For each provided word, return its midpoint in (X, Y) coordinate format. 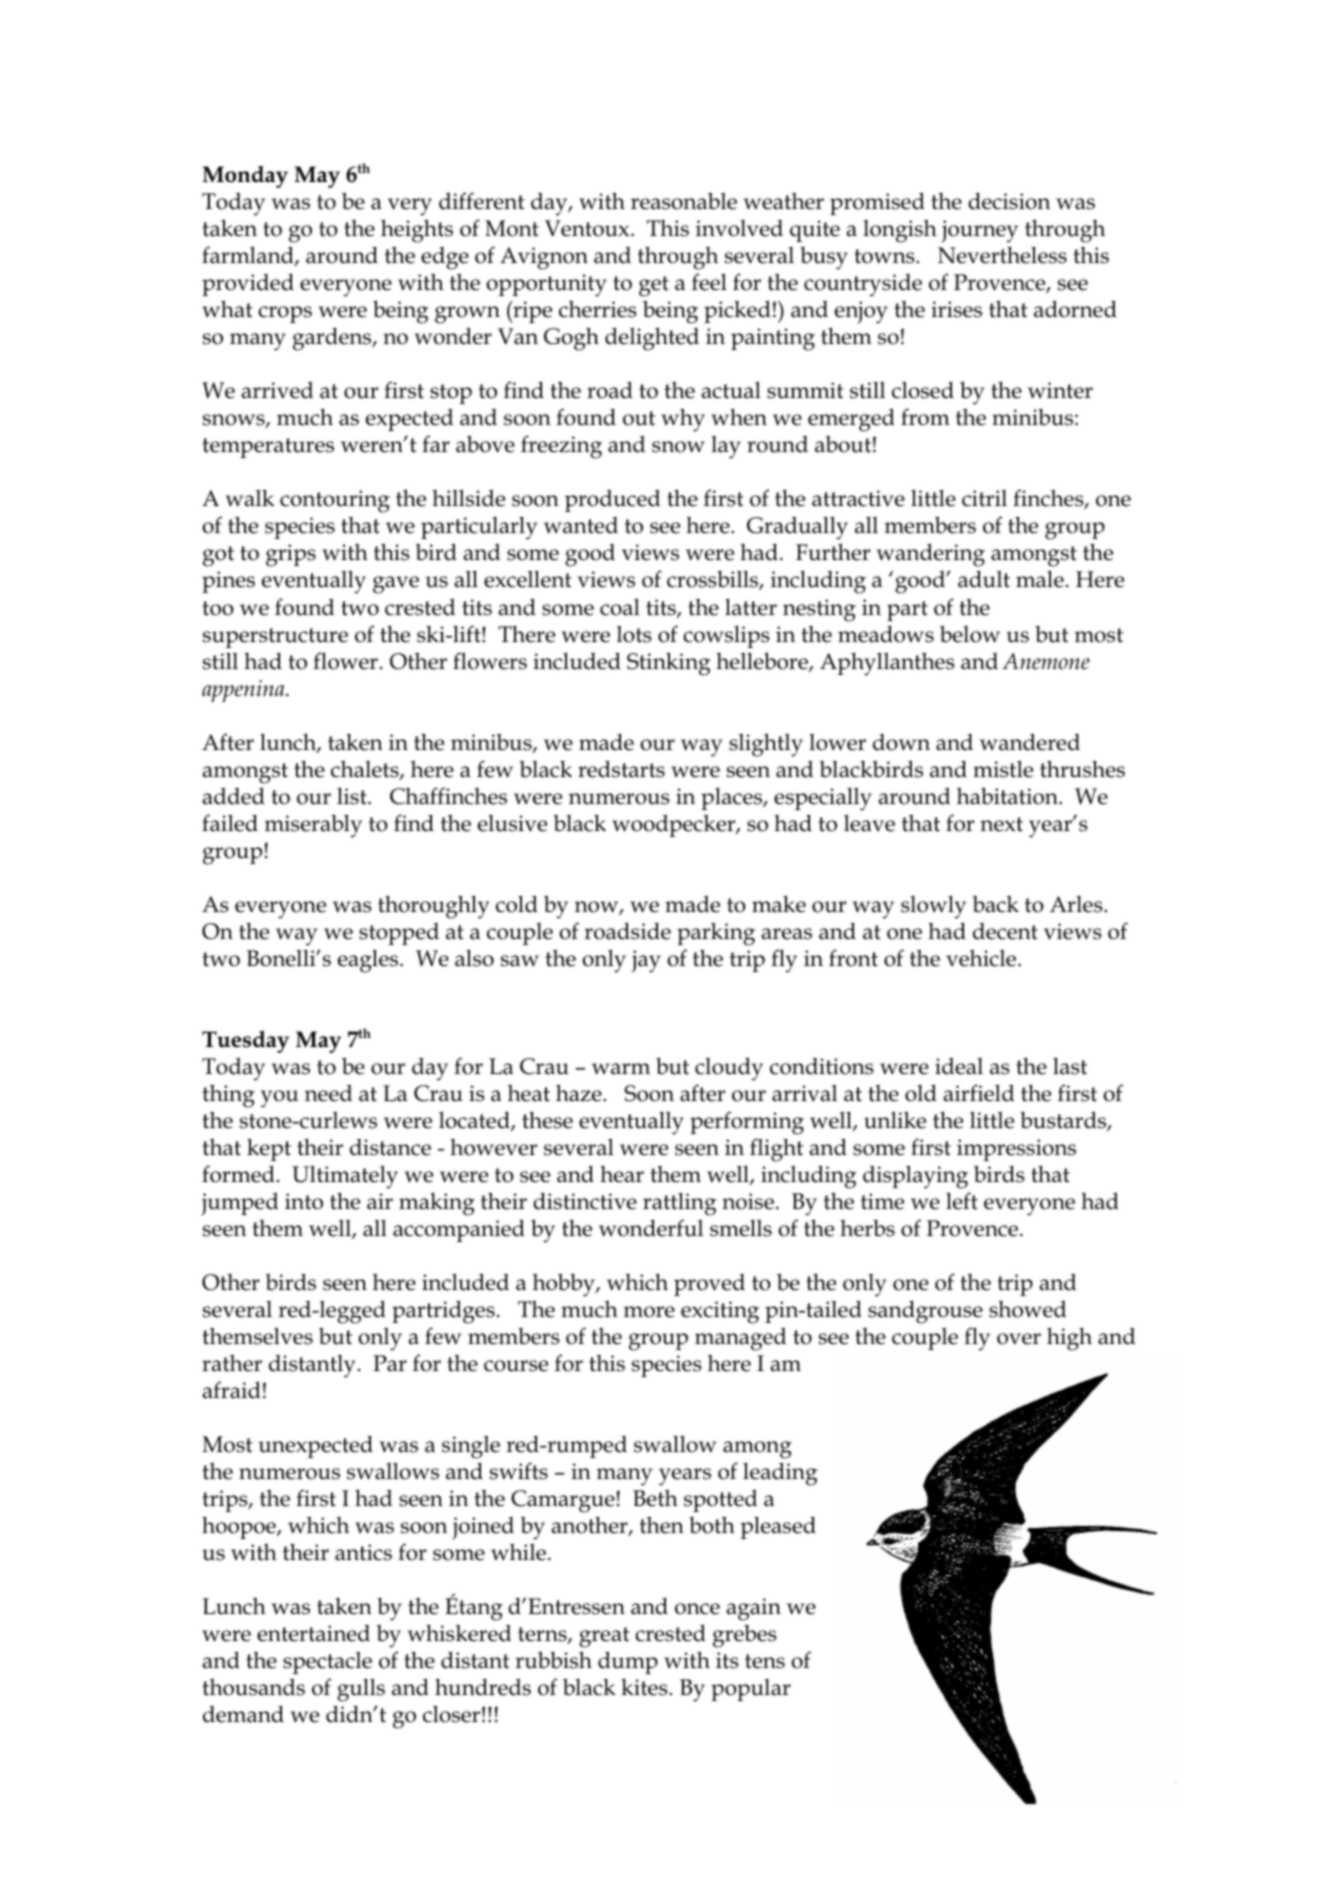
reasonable (684, 201)
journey (979, 231)
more (649, 1312)
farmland (249, 256)
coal (620, 607)
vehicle (982, 958)
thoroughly (433, 907)
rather (232, 1363)
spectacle (327, 1663)
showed (1027, 1309)
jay (646, 961)
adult (984, 579)
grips (291, 555)
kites (645, 1687)
